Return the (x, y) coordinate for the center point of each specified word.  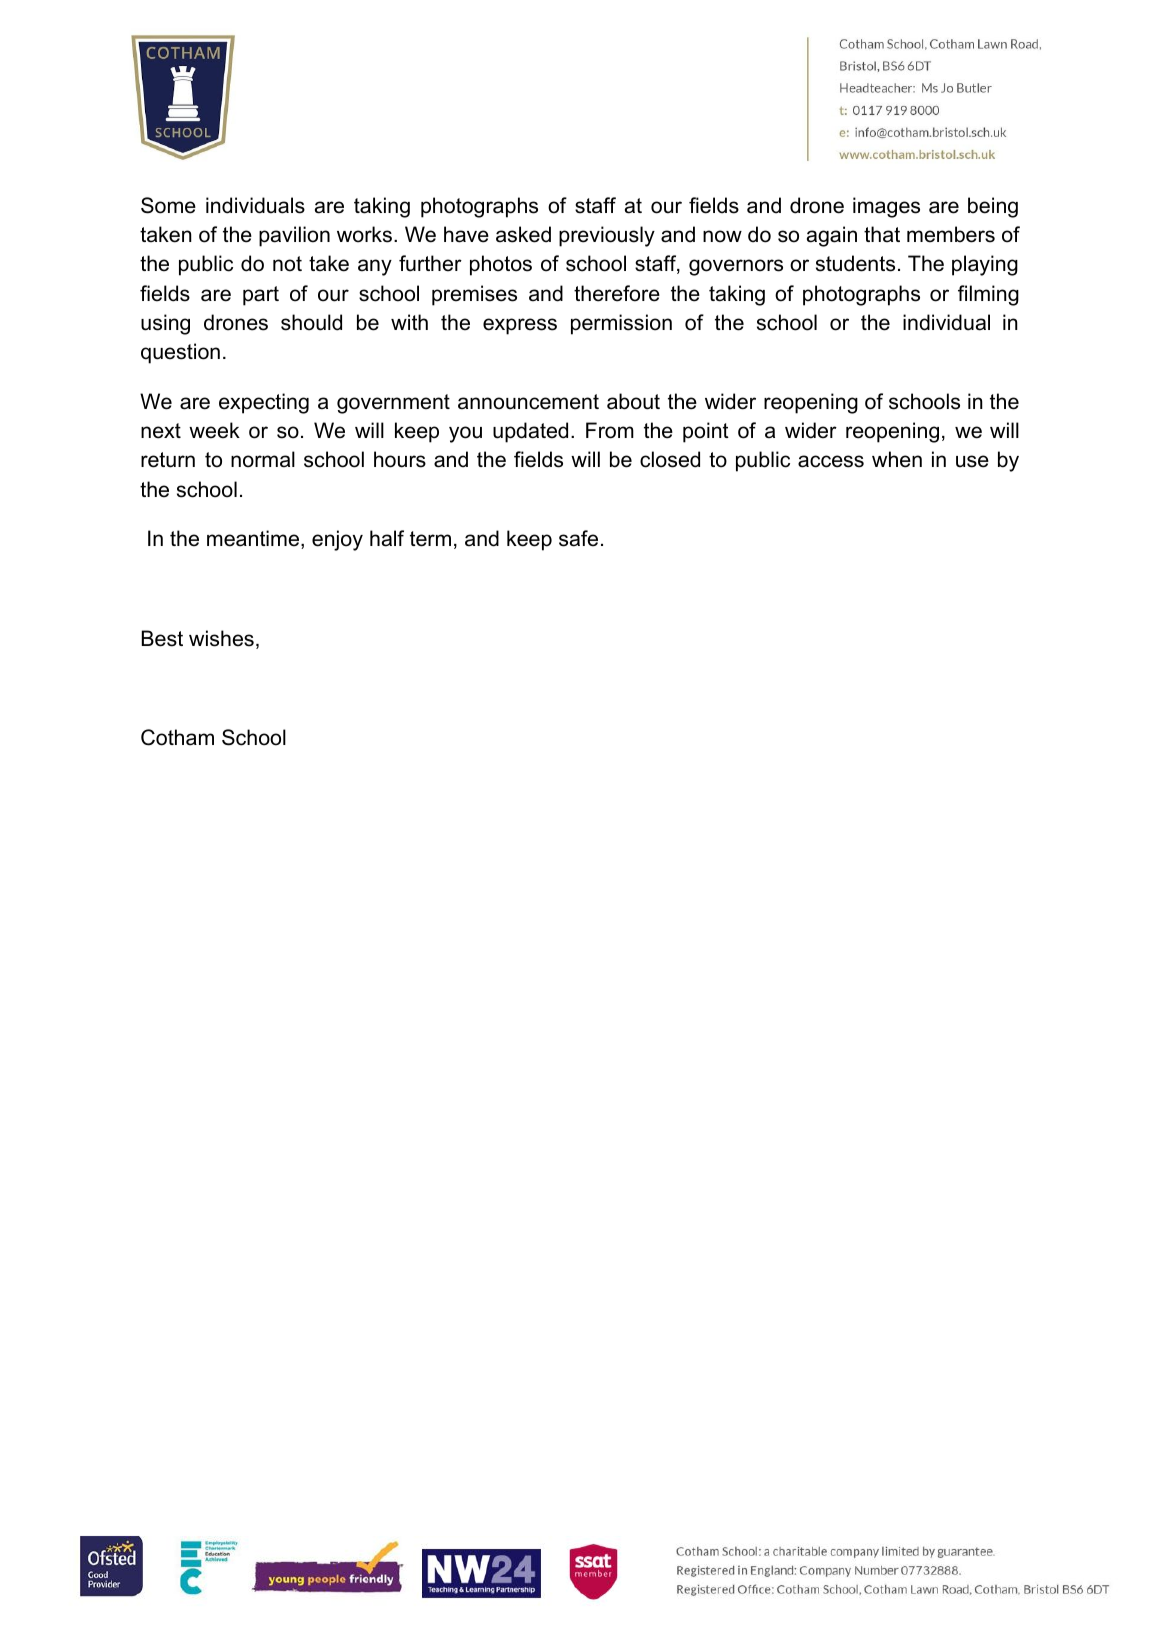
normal (263, 459)
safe (578, 538)
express (520, 326)
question (180, 353)
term (430, 539)
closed (670, 459)
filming (988, 295)
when (897, 459)
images (886, 207)
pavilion (294, 236)
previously (607, 236)
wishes (221, 638)
